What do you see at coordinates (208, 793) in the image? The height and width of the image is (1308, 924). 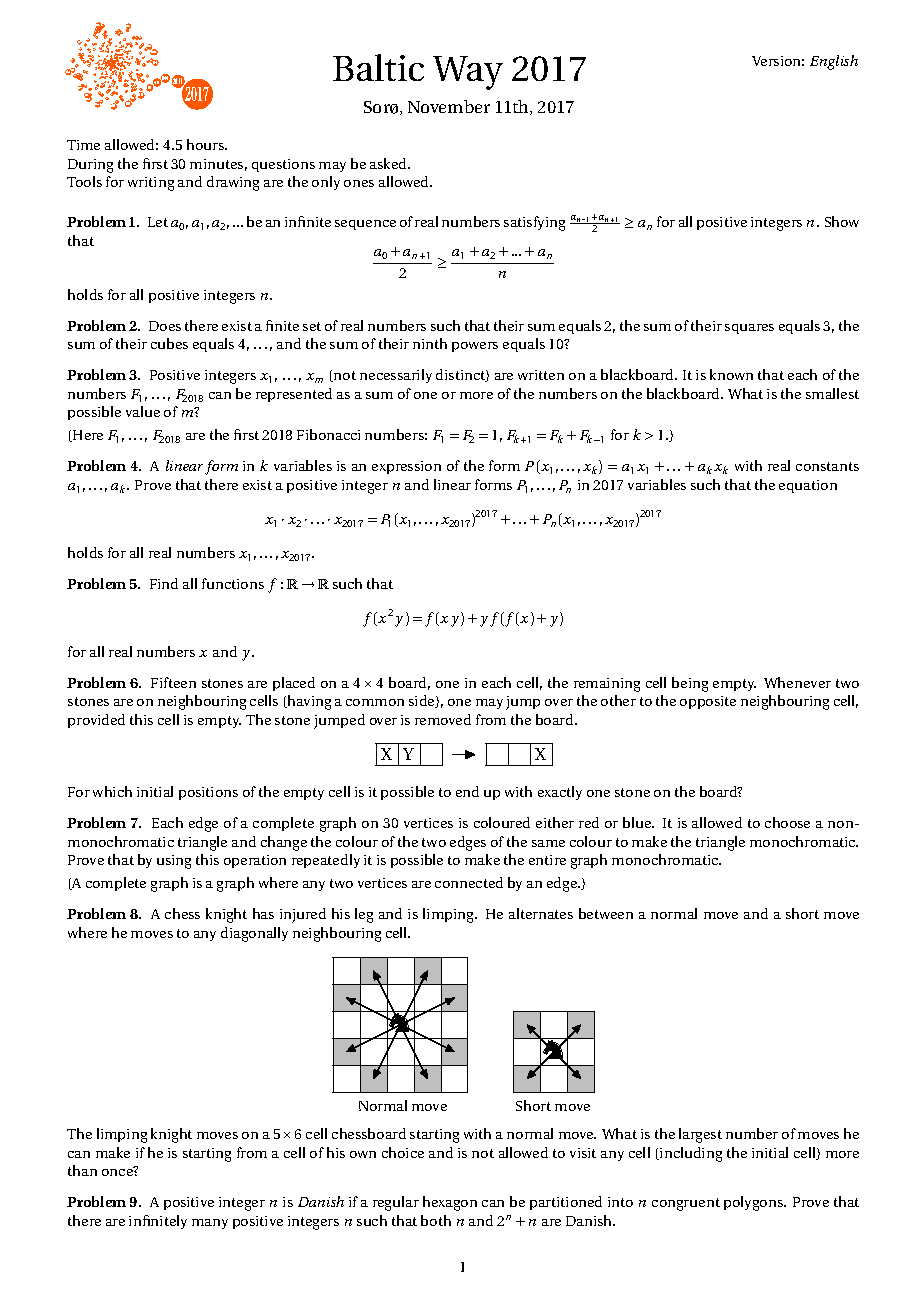 I see `positions` at bounding box center [208, 793].
